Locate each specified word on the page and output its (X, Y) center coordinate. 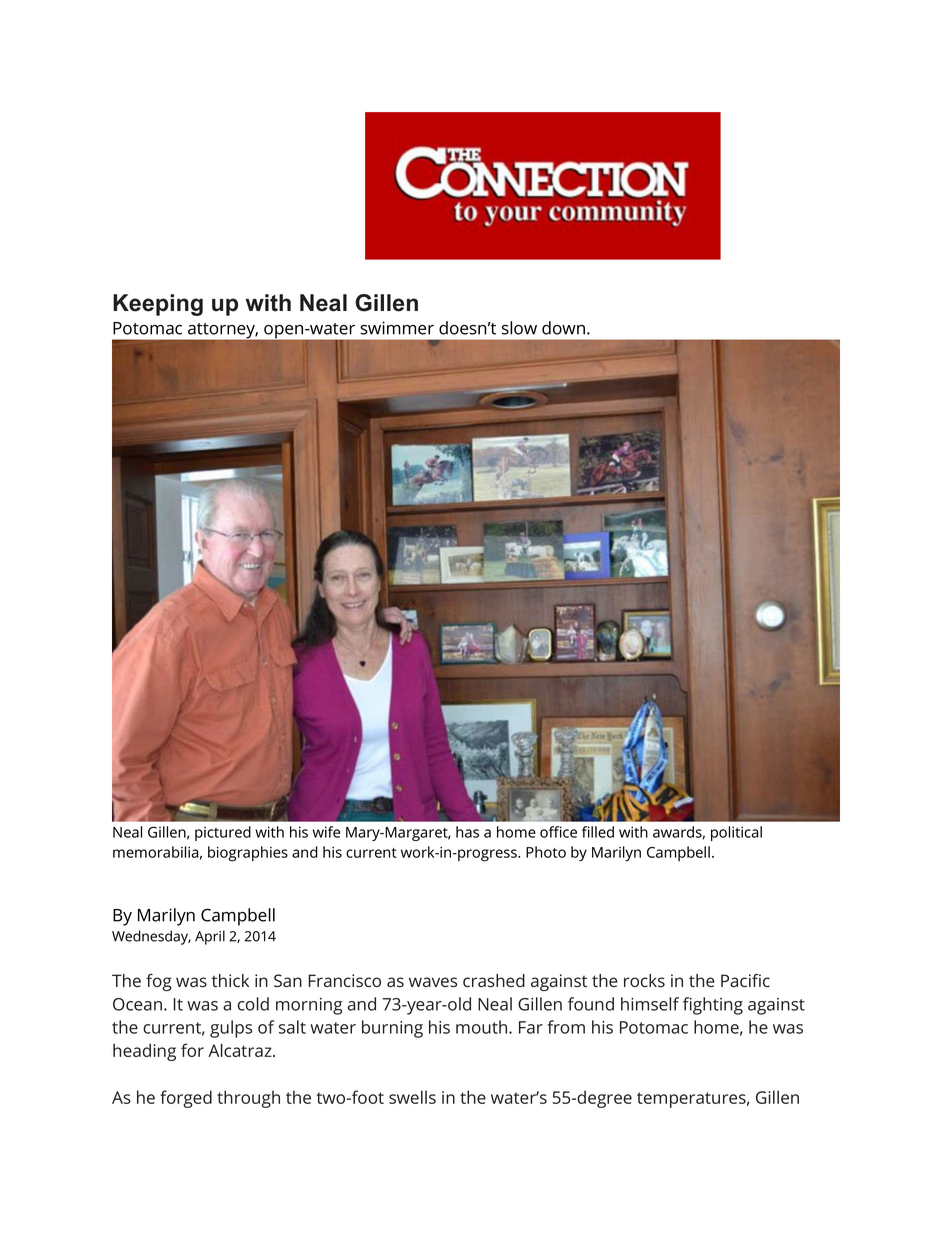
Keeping (158, 305)
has (467, 832)
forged (186, 1099)
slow (519, 328)
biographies (248, 854)
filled (598, 832)
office (558, 832)
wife (326, 832)
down (563, 328)
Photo (546, 852)
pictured (223, 833)
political (736, 833)
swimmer (397, 328)
